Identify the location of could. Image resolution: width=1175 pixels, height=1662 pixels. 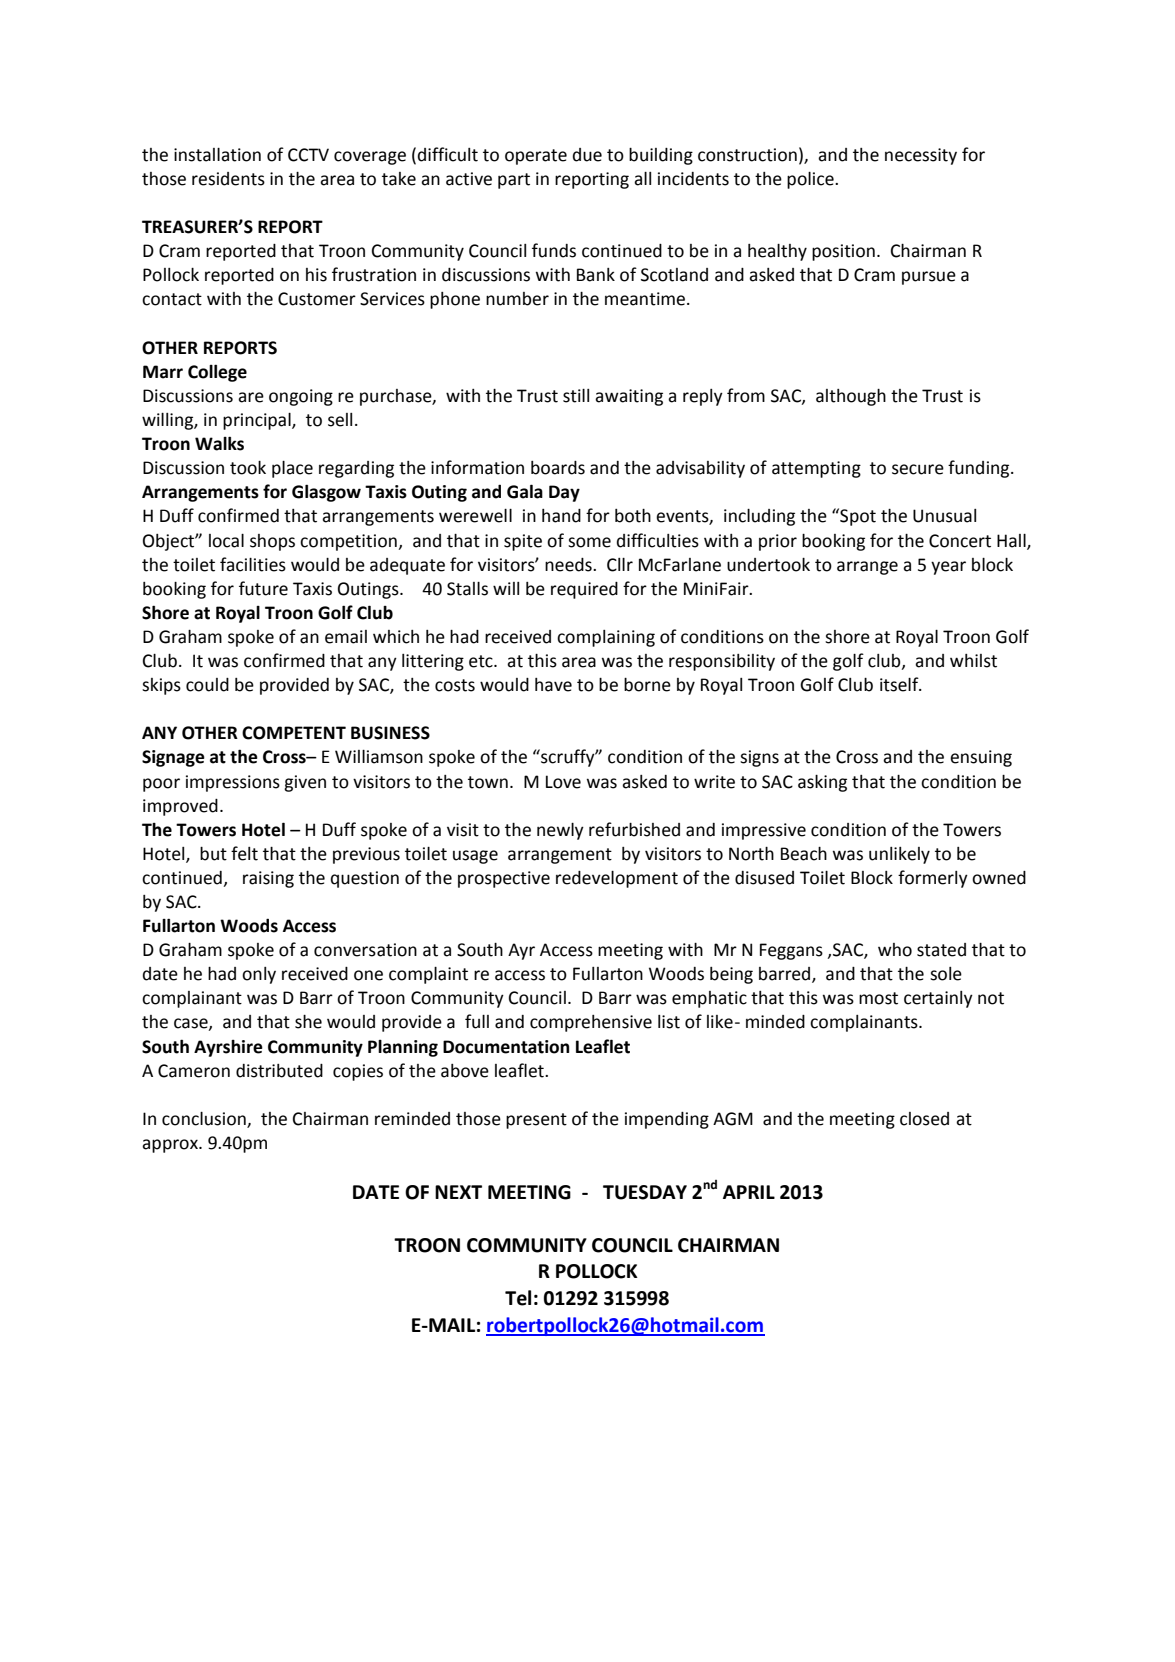
(207, 685).
